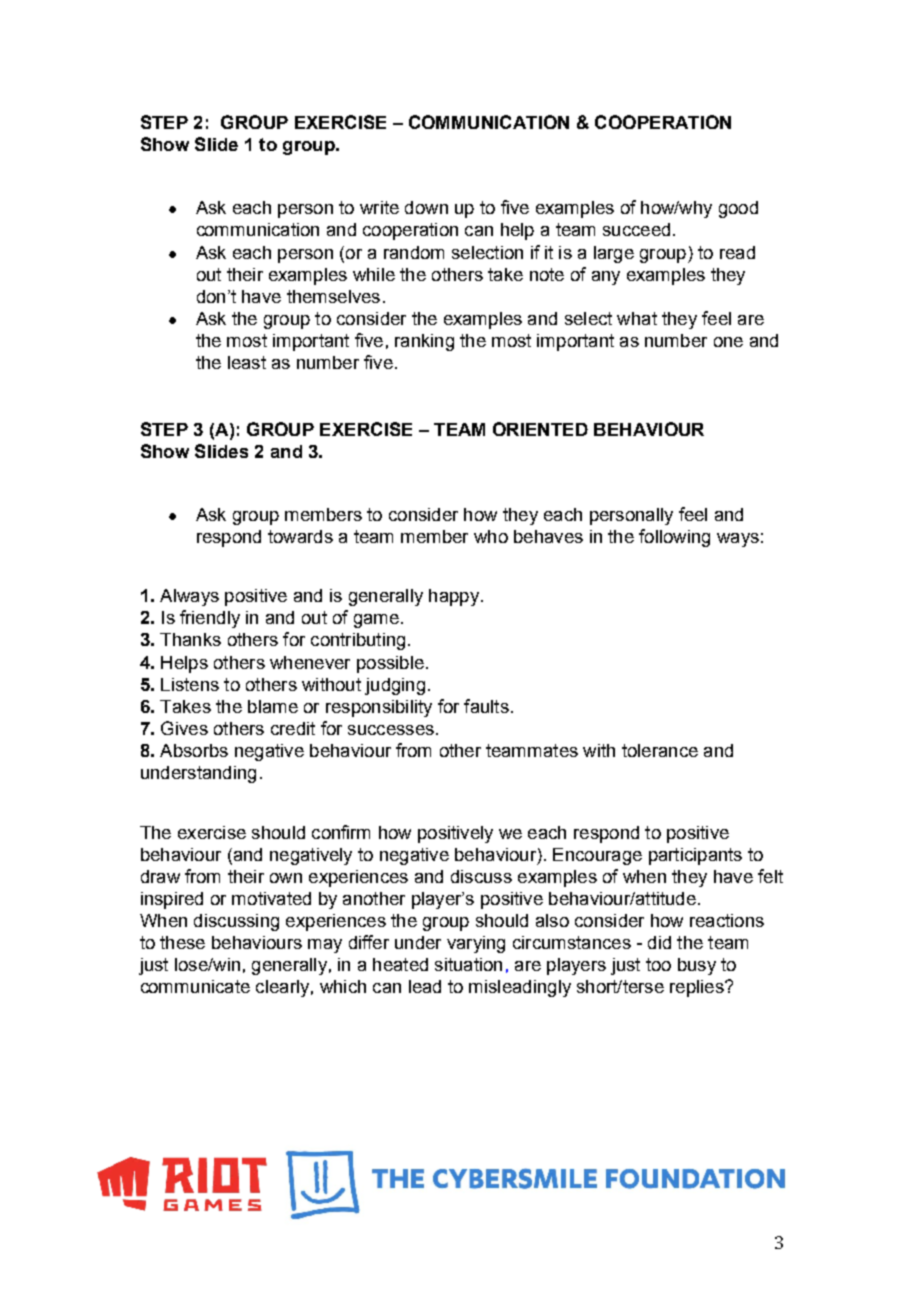 The height and width of the screenshot is (1308, 924). I want to click on themselves, so click(333, 296).
